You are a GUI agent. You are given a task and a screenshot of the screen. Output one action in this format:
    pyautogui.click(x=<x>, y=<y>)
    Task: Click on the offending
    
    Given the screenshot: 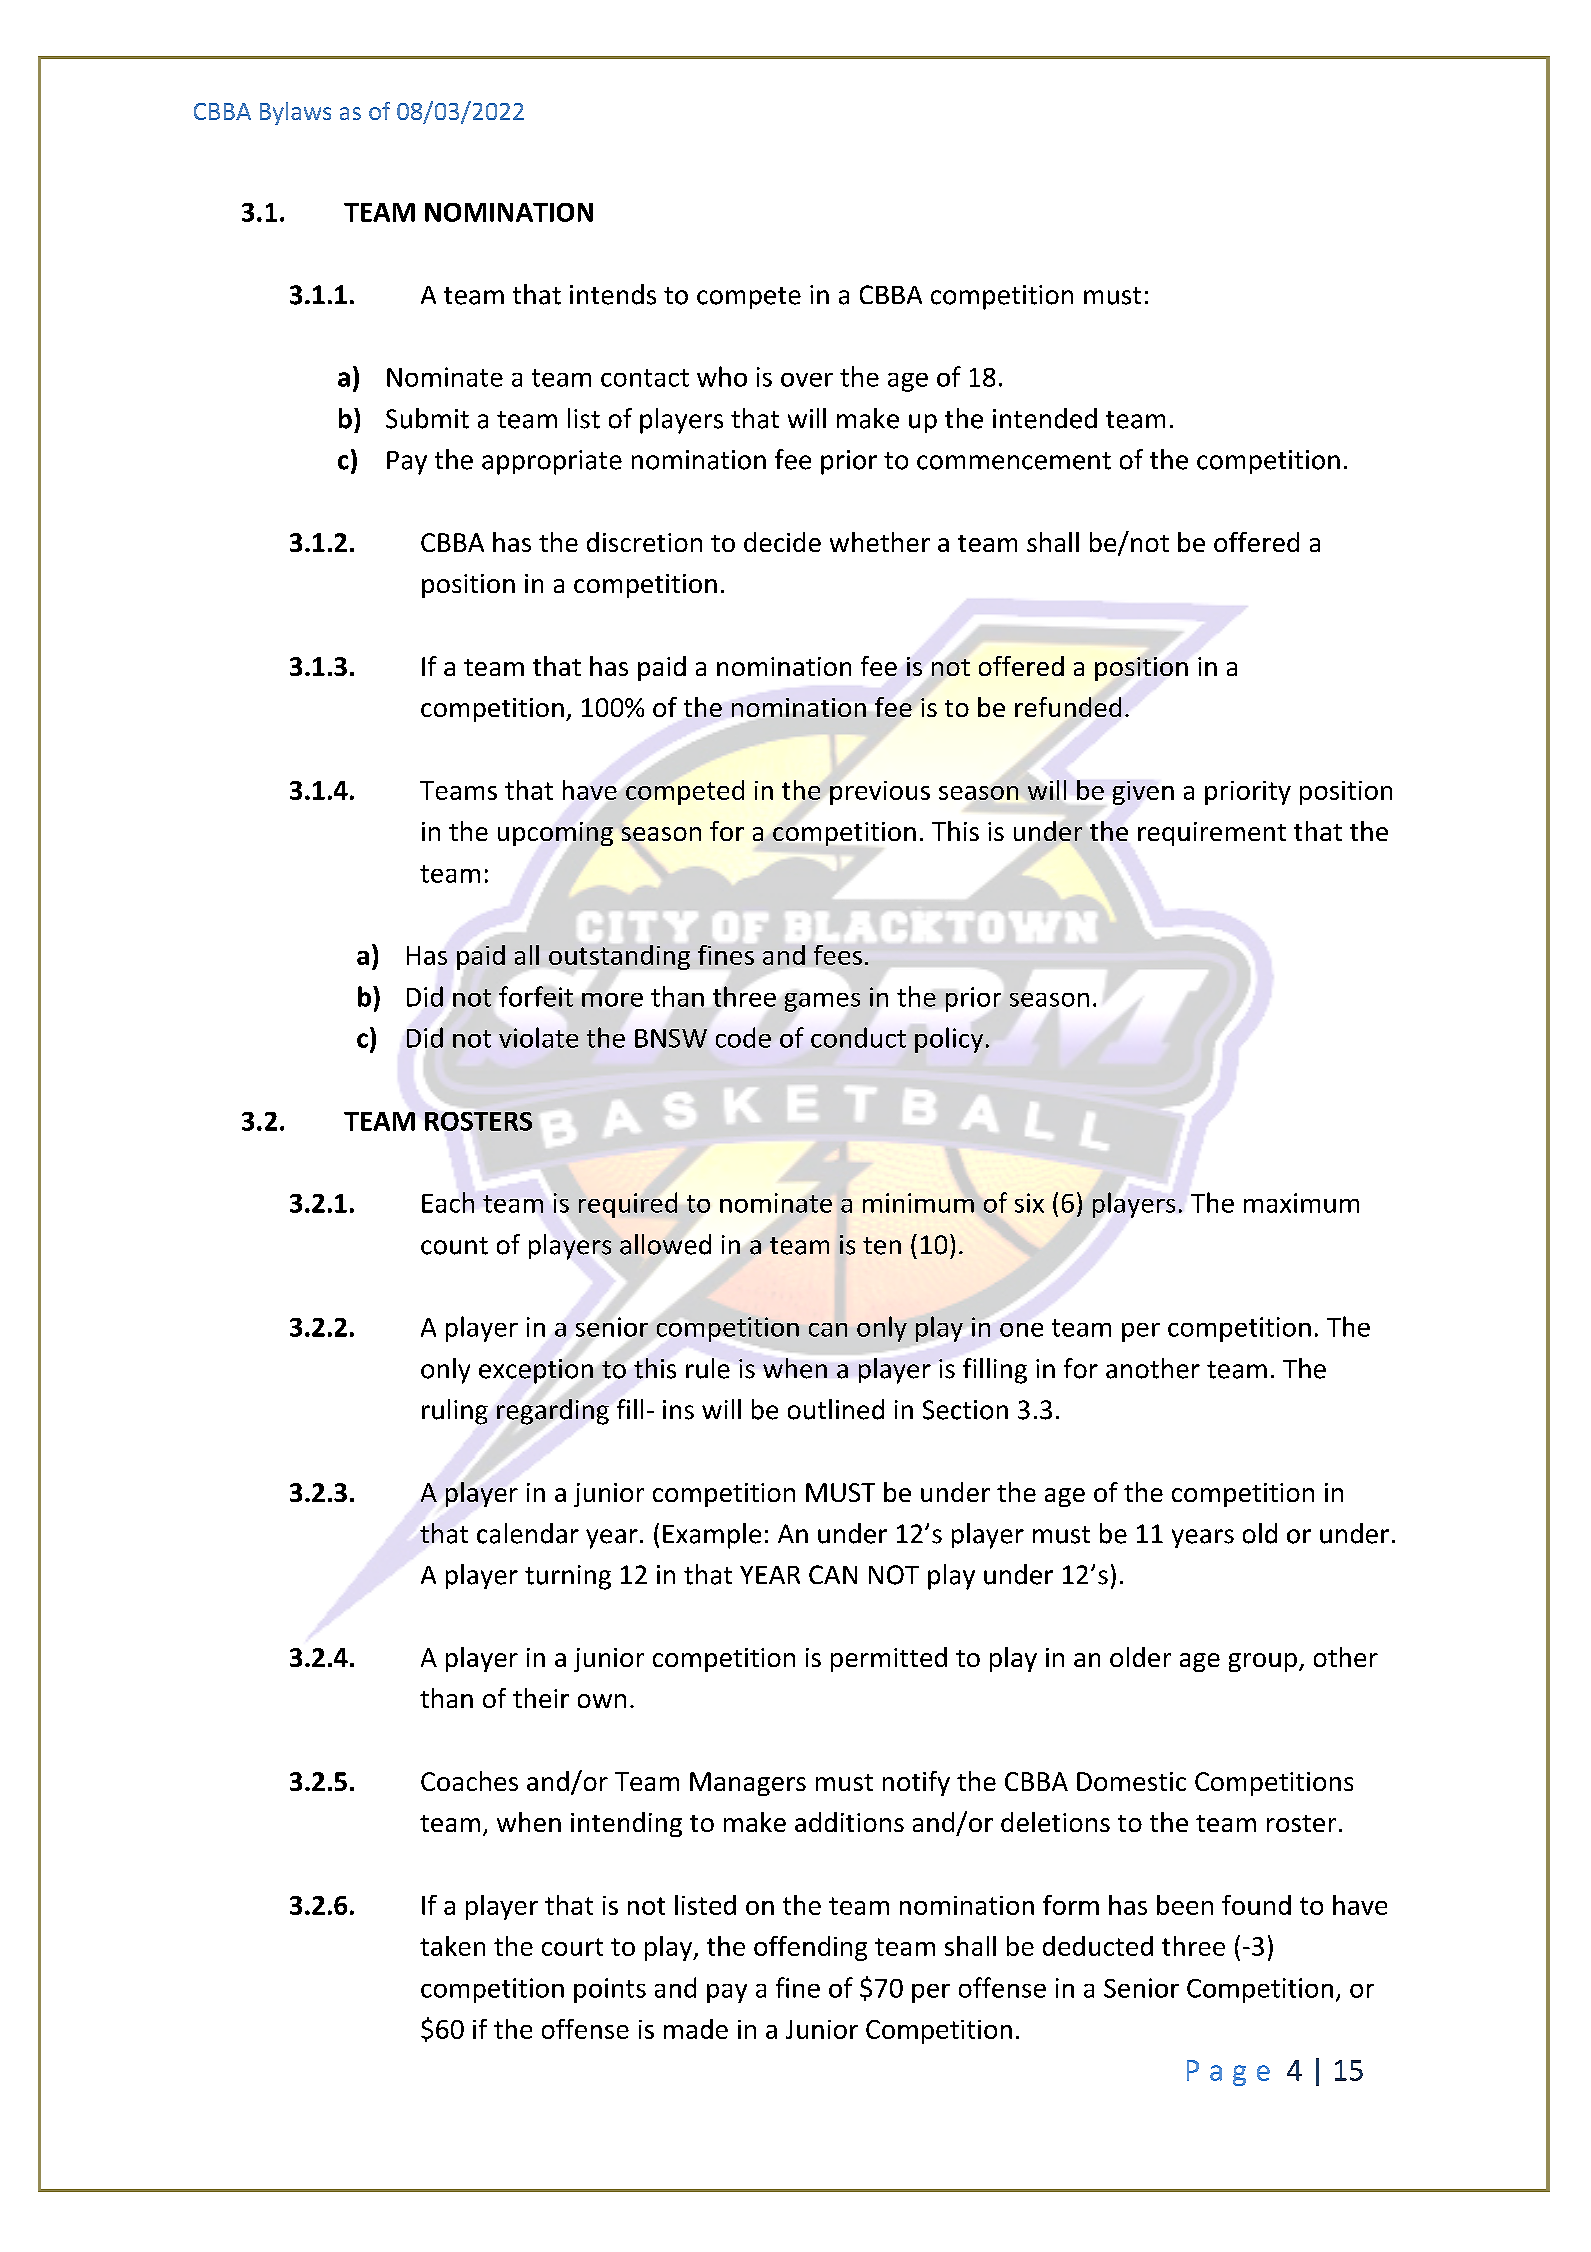 What is the action you would take?
    pyautogui.click(x=810, y=1948)
